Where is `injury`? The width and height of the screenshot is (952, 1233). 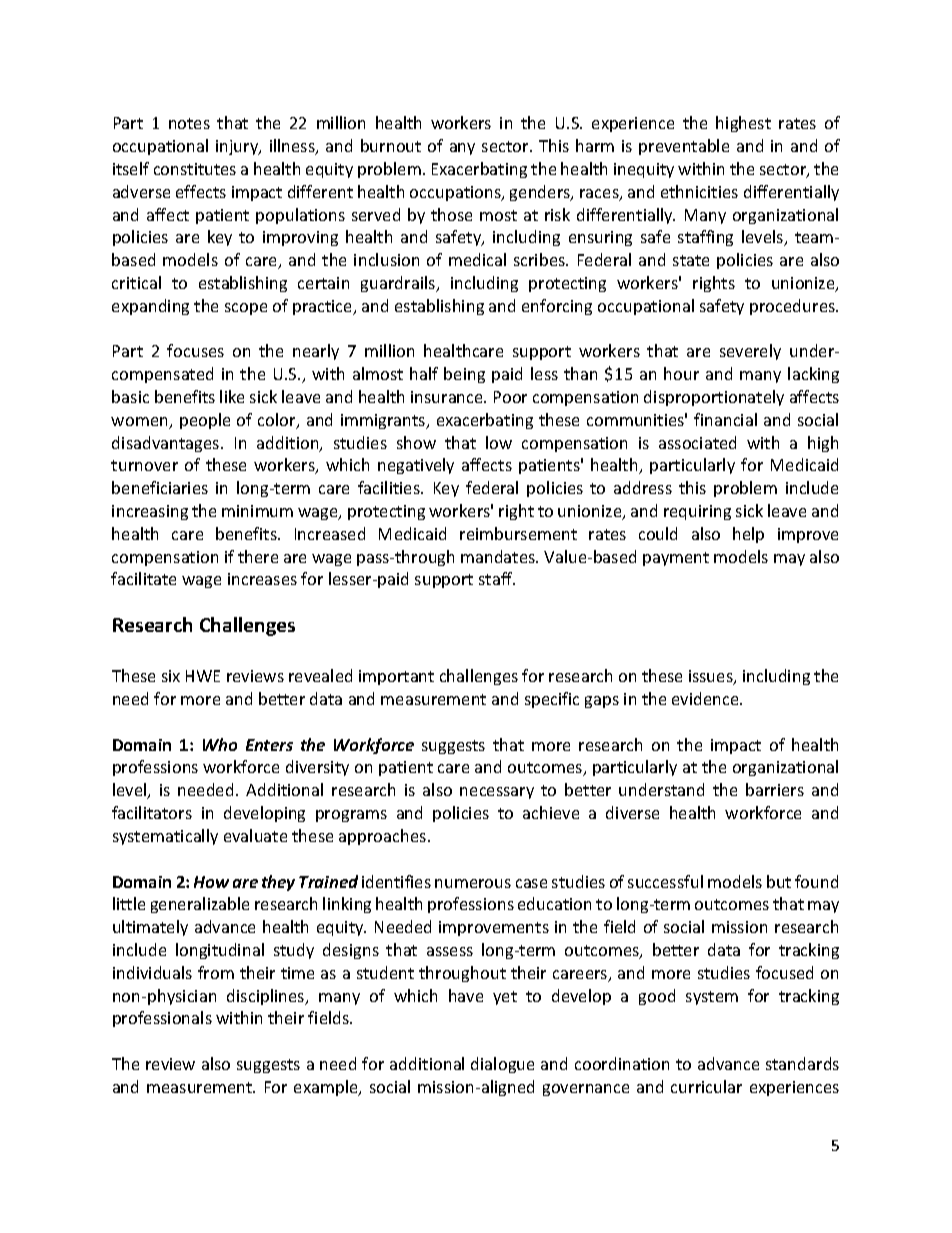
injury is located at coordinates (238, 147).
